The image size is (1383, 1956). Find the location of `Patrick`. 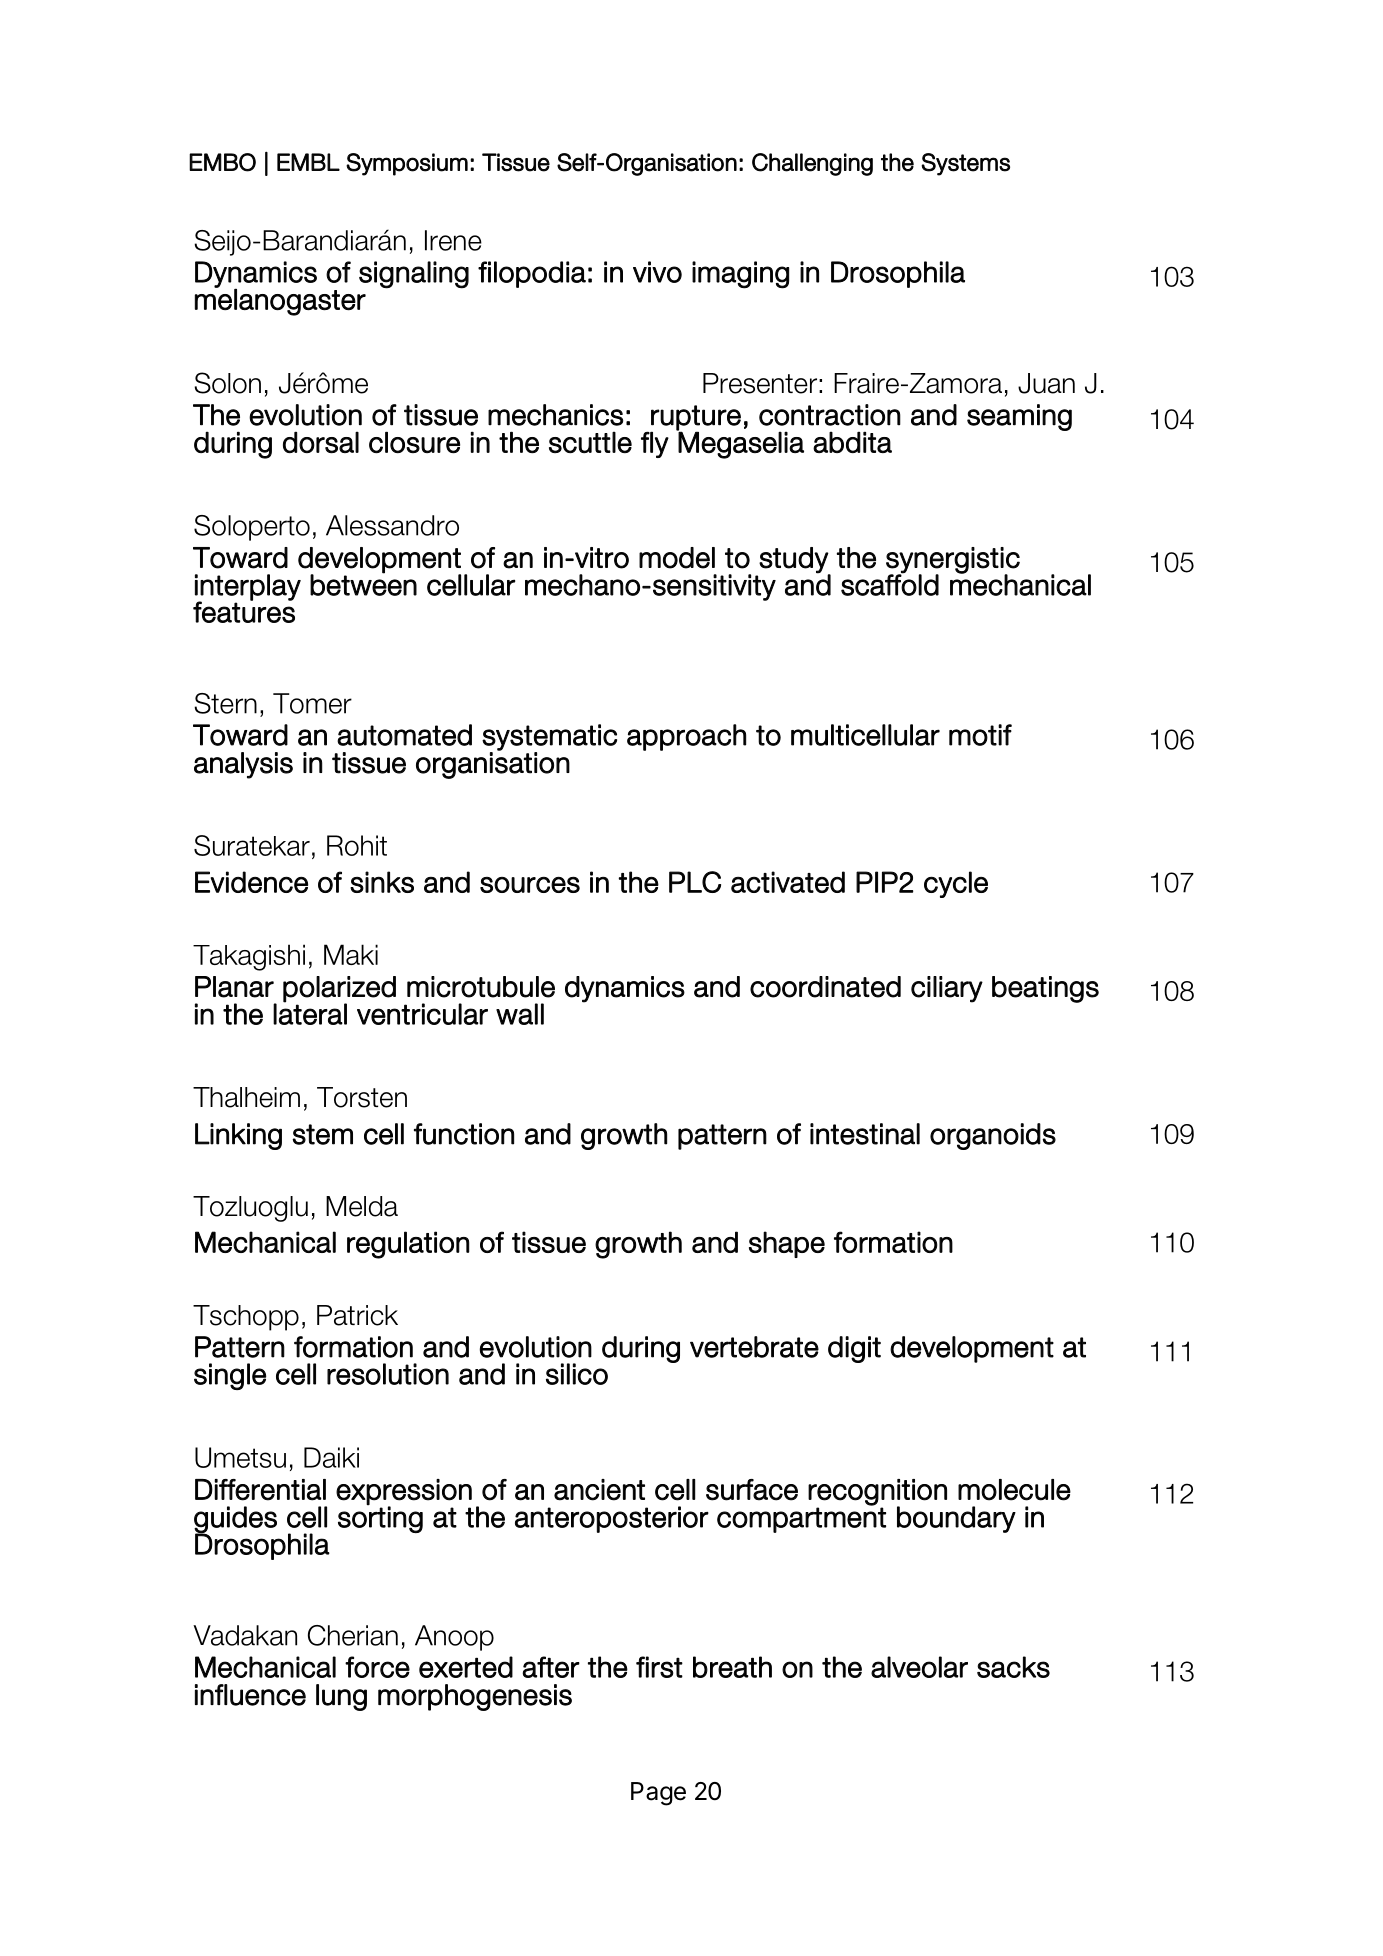

Patrick is located at coordinates (357, 1315).
